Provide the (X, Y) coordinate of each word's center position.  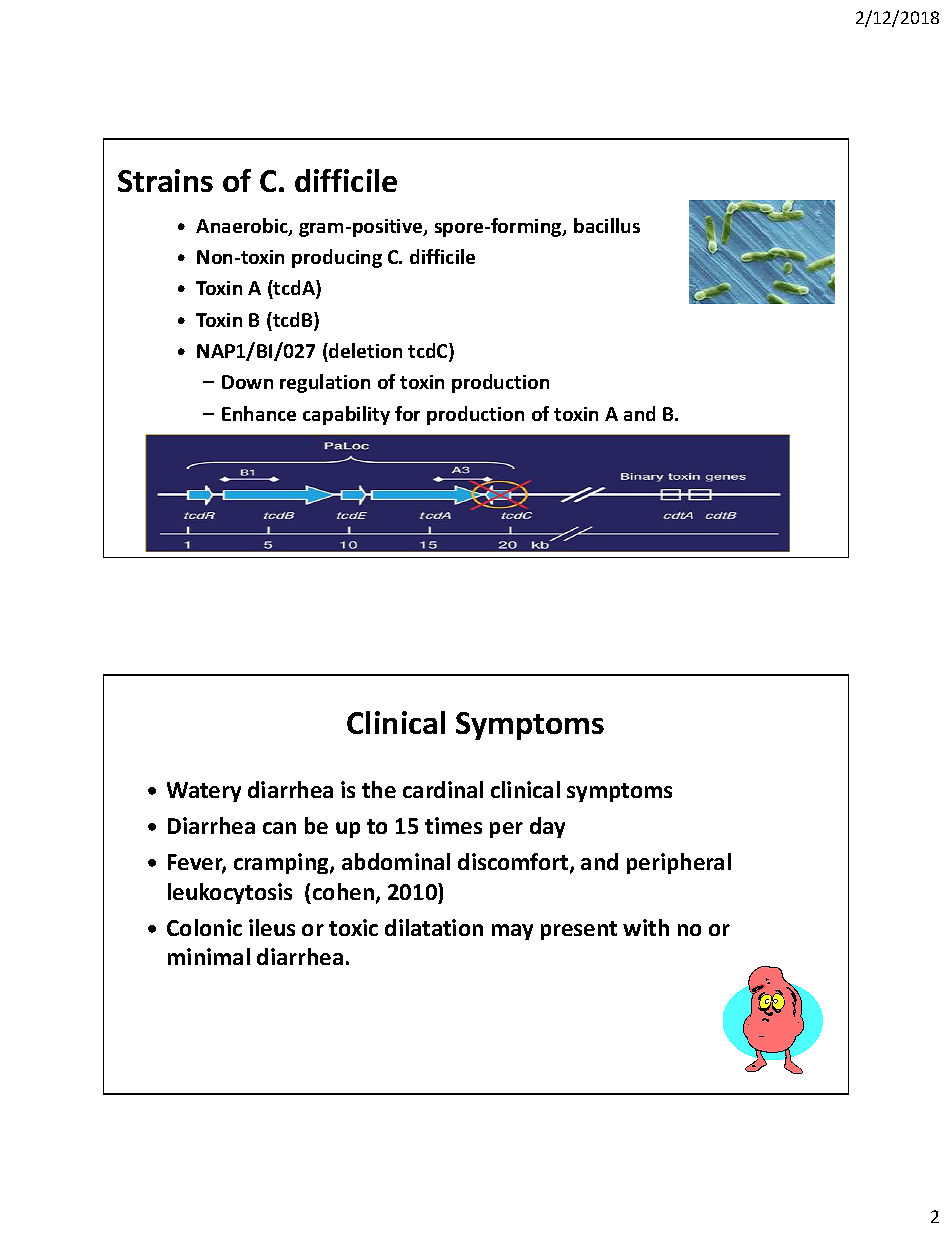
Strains (165, 180)
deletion (364, 350)
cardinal (443, 789)
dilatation (434, 927)
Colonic (204, 927)
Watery (204, 792)
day (547, 827)
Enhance (259, 413)
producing (337, 258)
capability (346, 415)
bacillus (607, 225)
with (646, 927)
